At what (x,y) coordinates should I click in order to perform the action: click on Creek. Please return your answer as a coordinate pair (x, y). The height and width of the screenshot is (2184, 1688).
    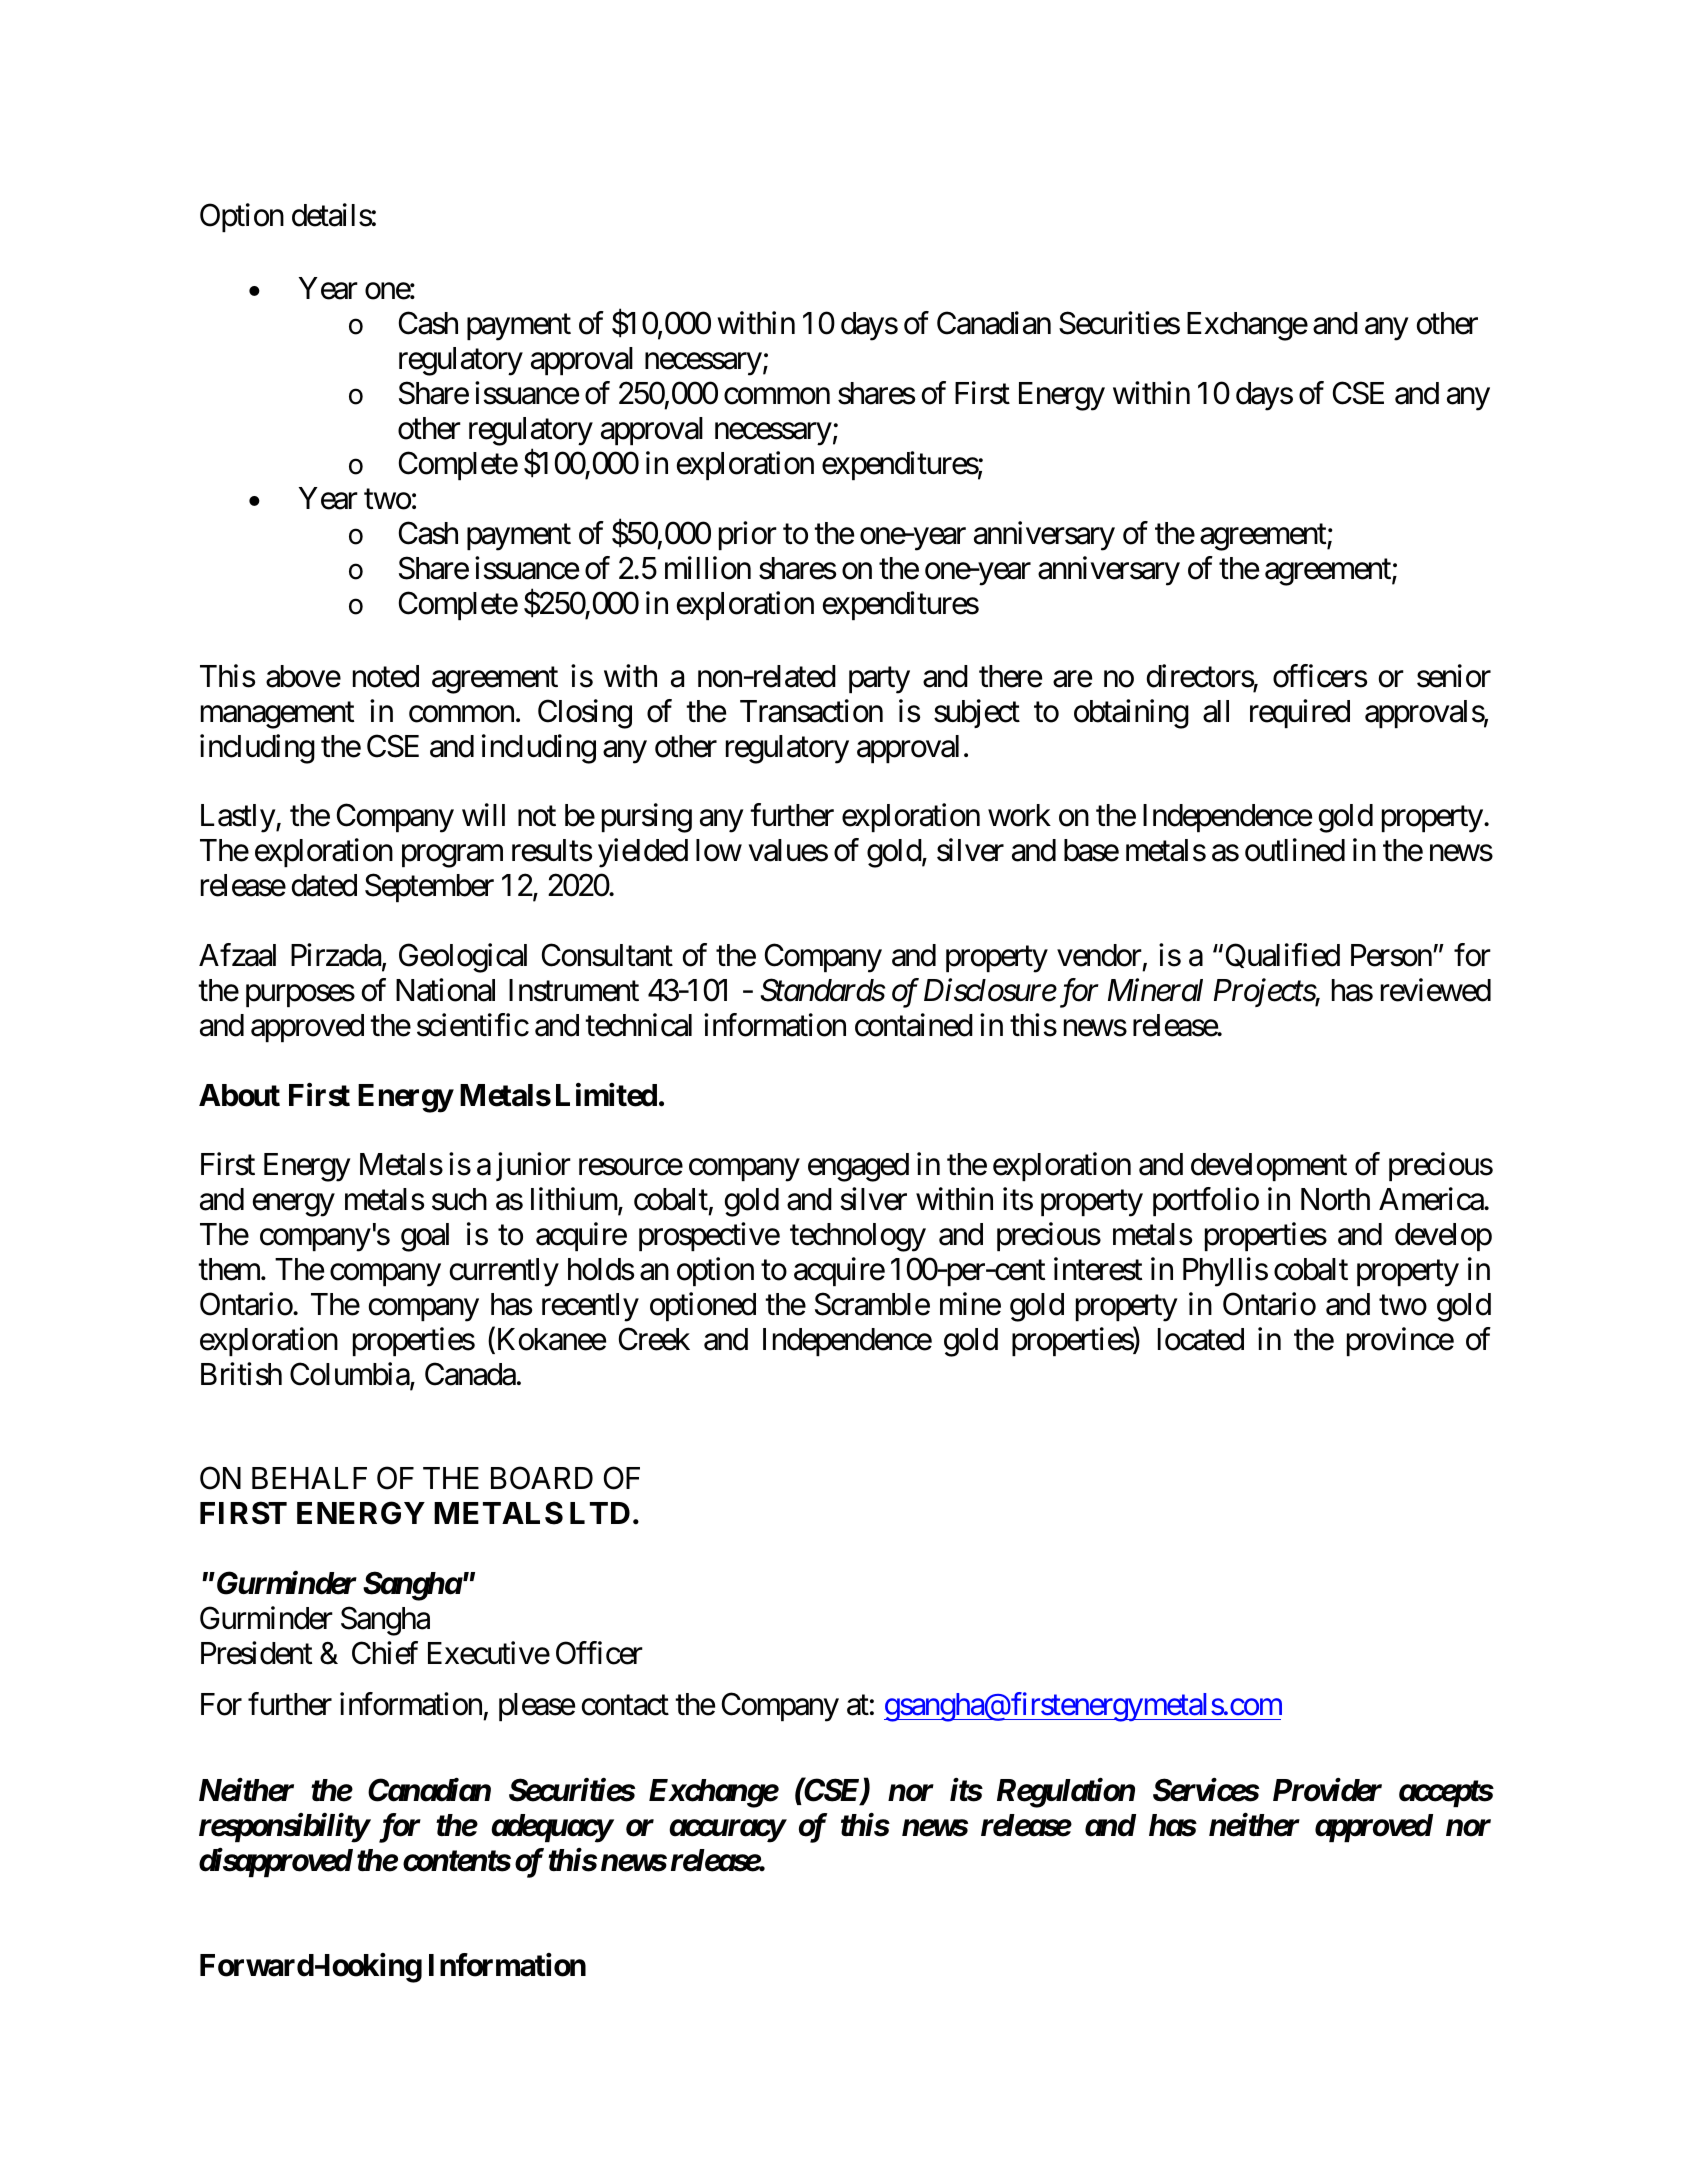
    Looking at the image, I should click on (654, 1339).
